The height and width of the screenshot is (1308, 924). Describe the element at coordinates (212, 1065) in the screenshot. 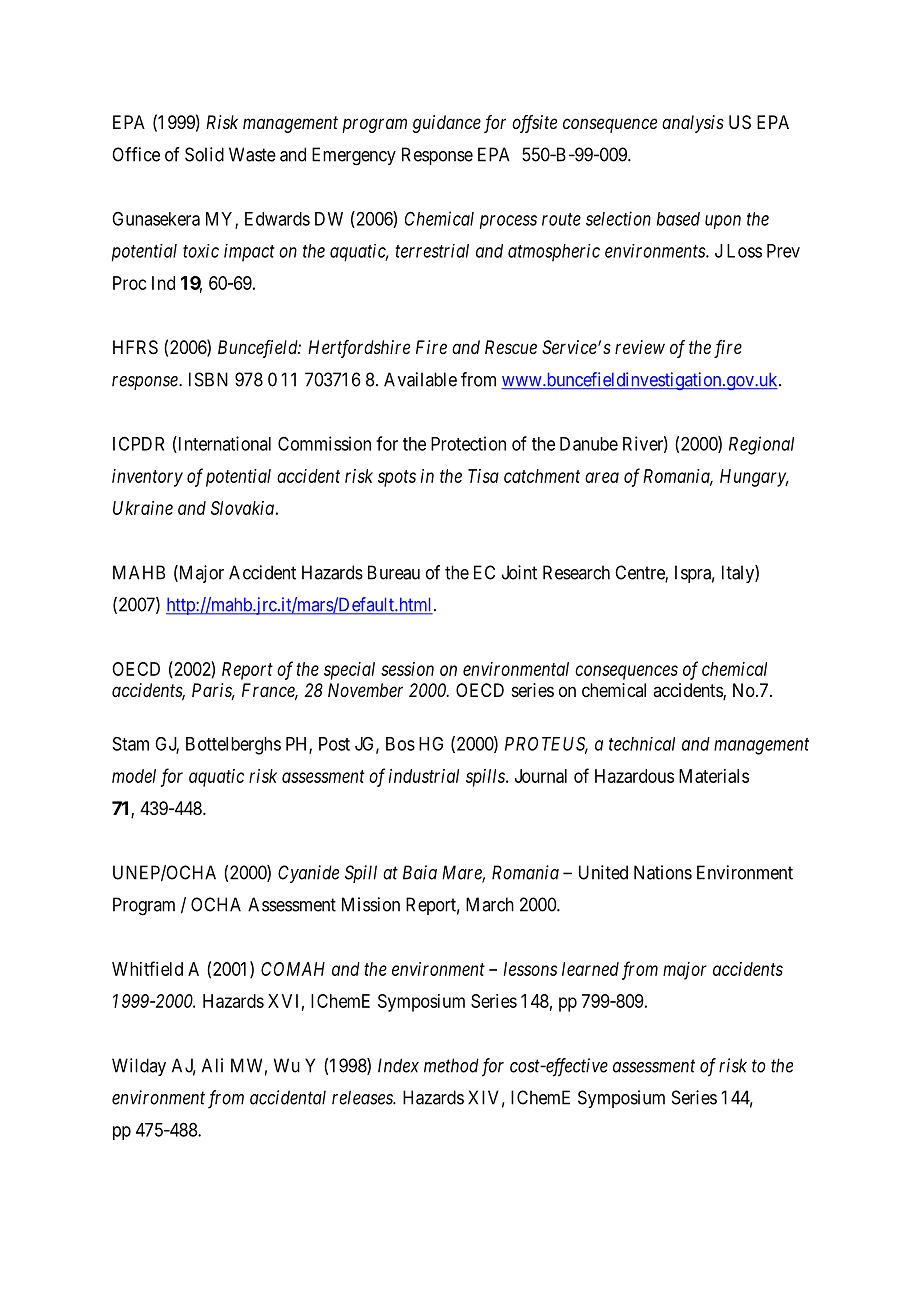

I see `Ali` at that location.
